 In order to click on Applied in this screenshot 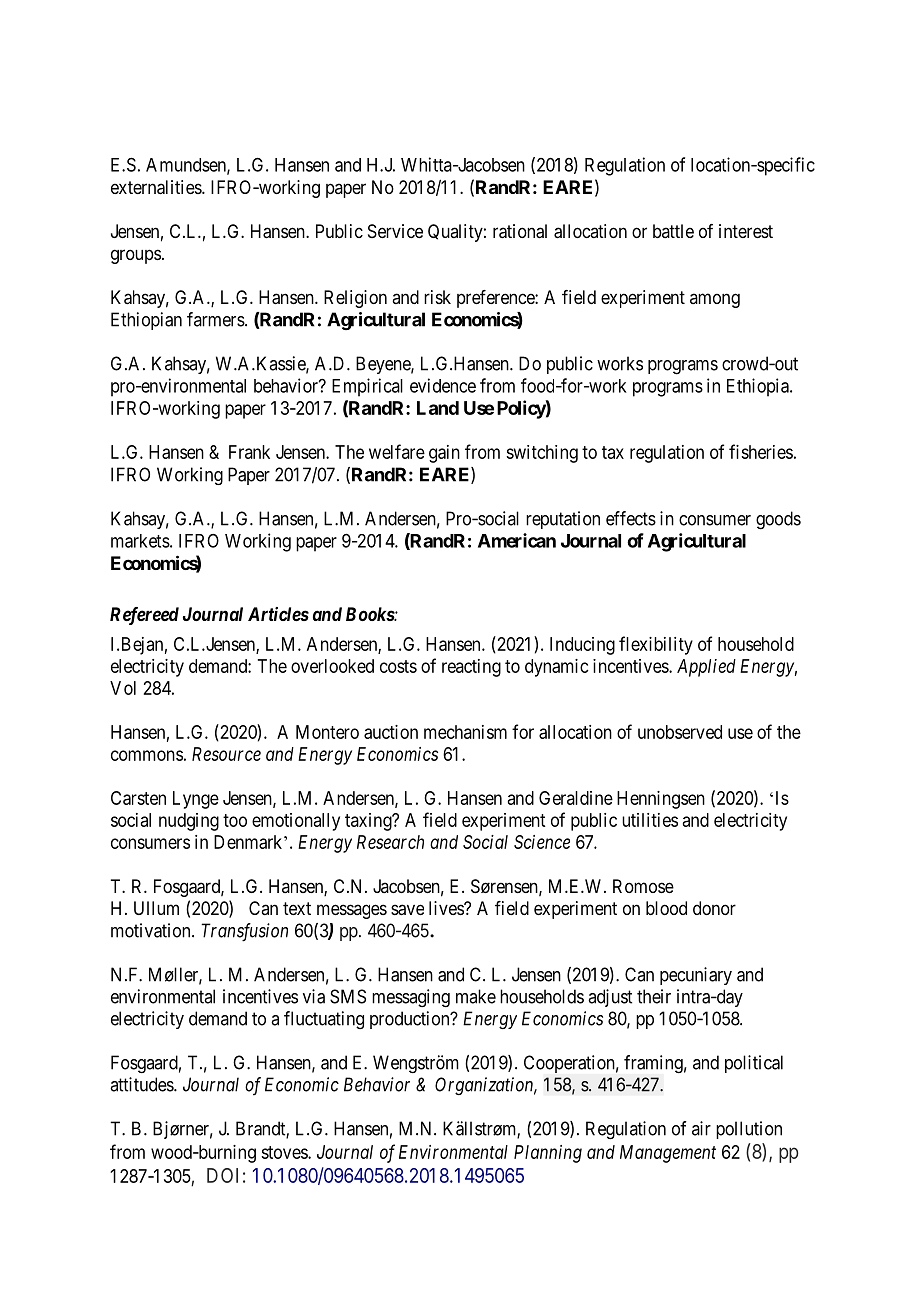, I will do `click(706, 668)`.
